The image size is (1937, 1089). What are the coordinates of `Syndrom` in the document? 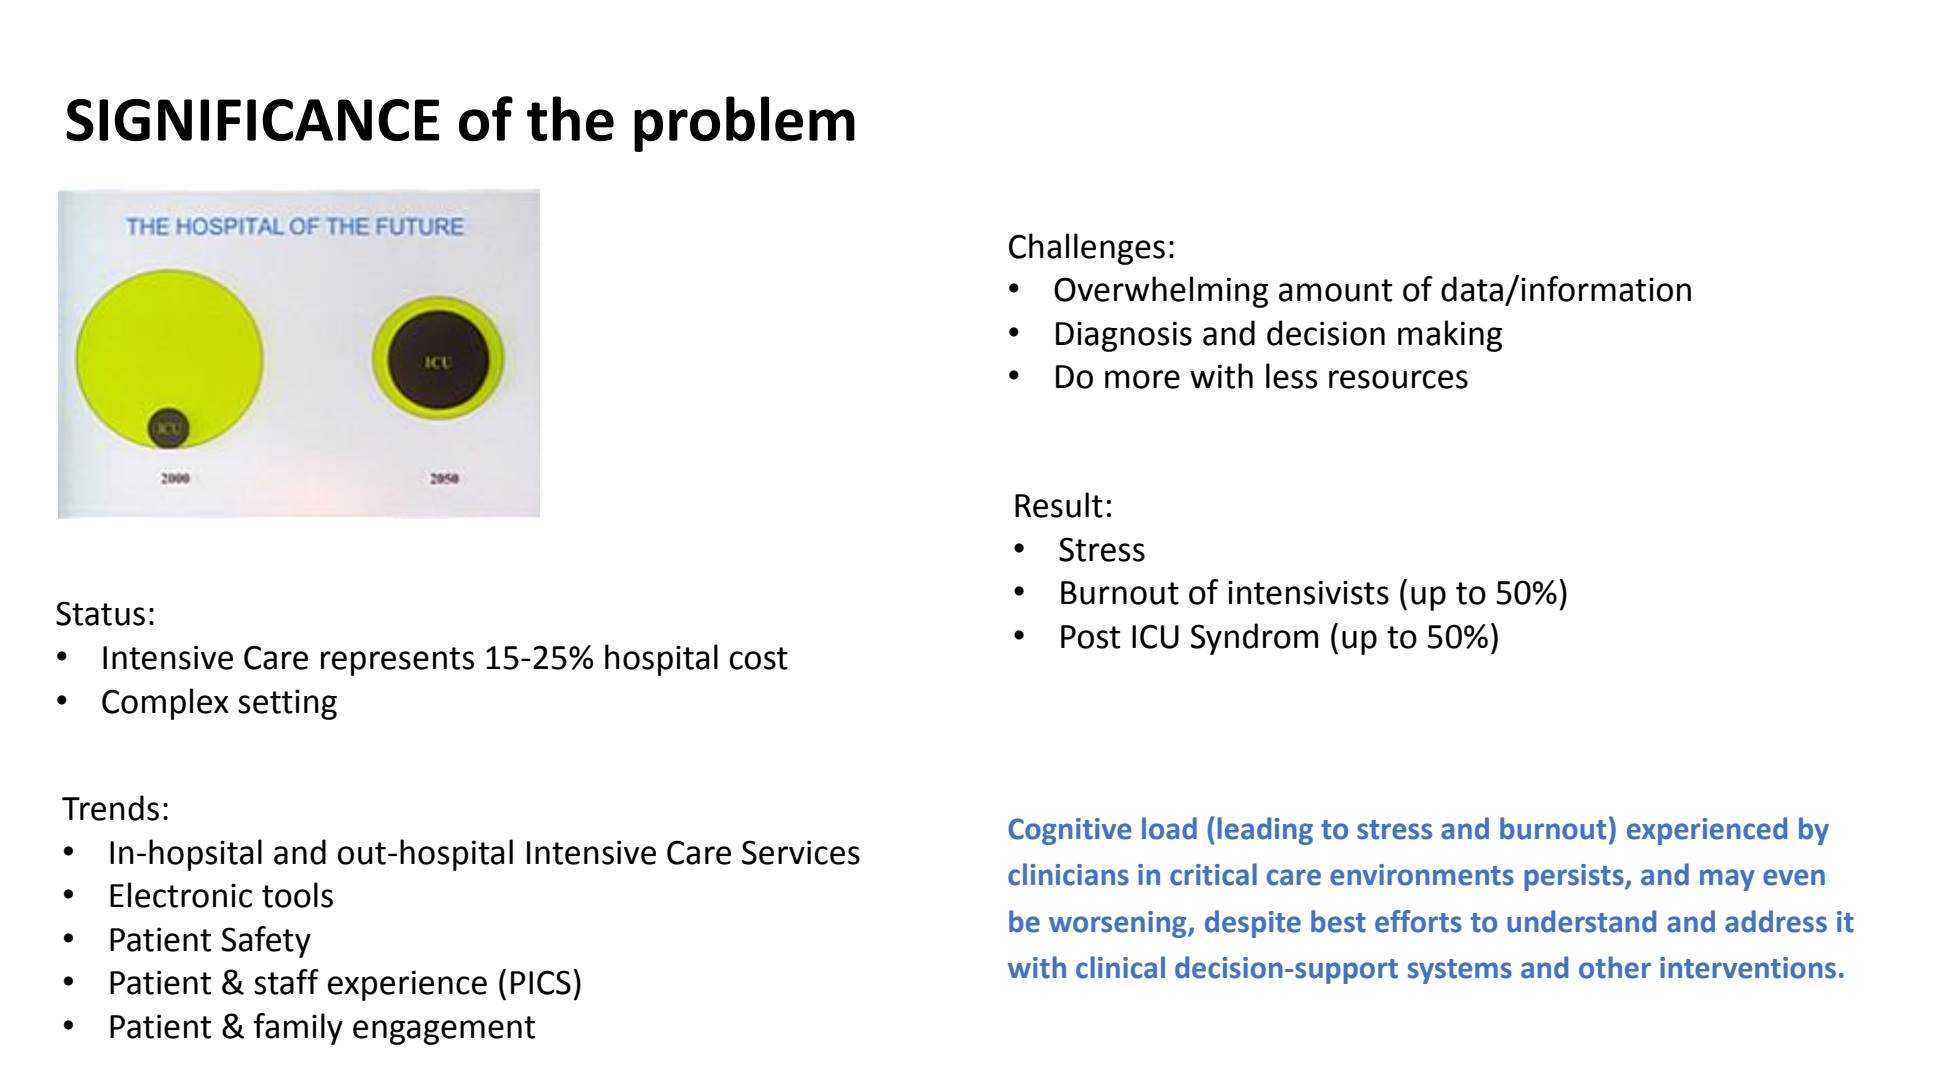 It's located at (1254, 639).
